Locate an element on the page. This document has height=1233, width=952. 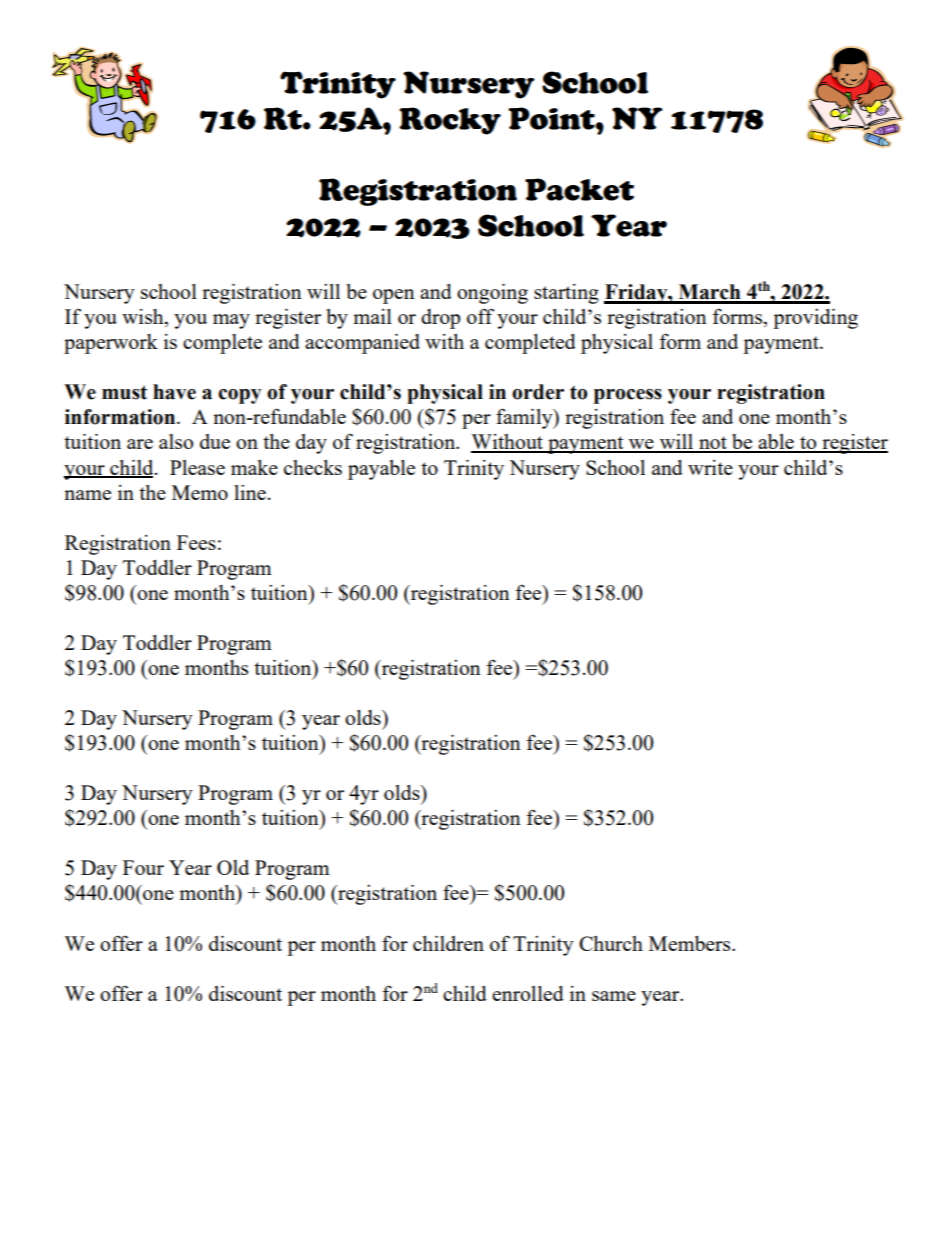
may is located at coordinates (231, 321).
